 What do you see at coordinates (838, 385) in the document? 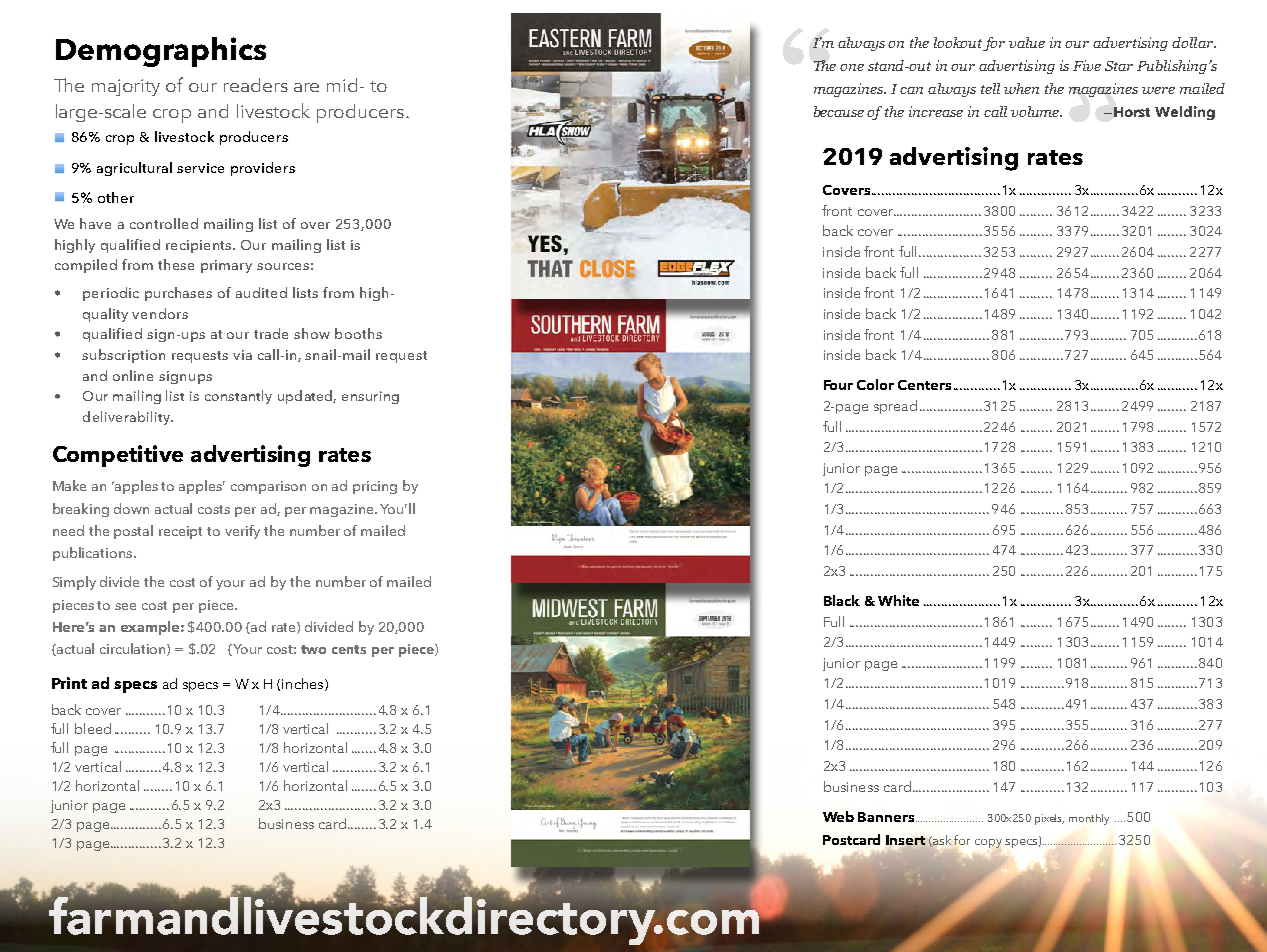
I see `Four` at bounding box center [838, 385].
